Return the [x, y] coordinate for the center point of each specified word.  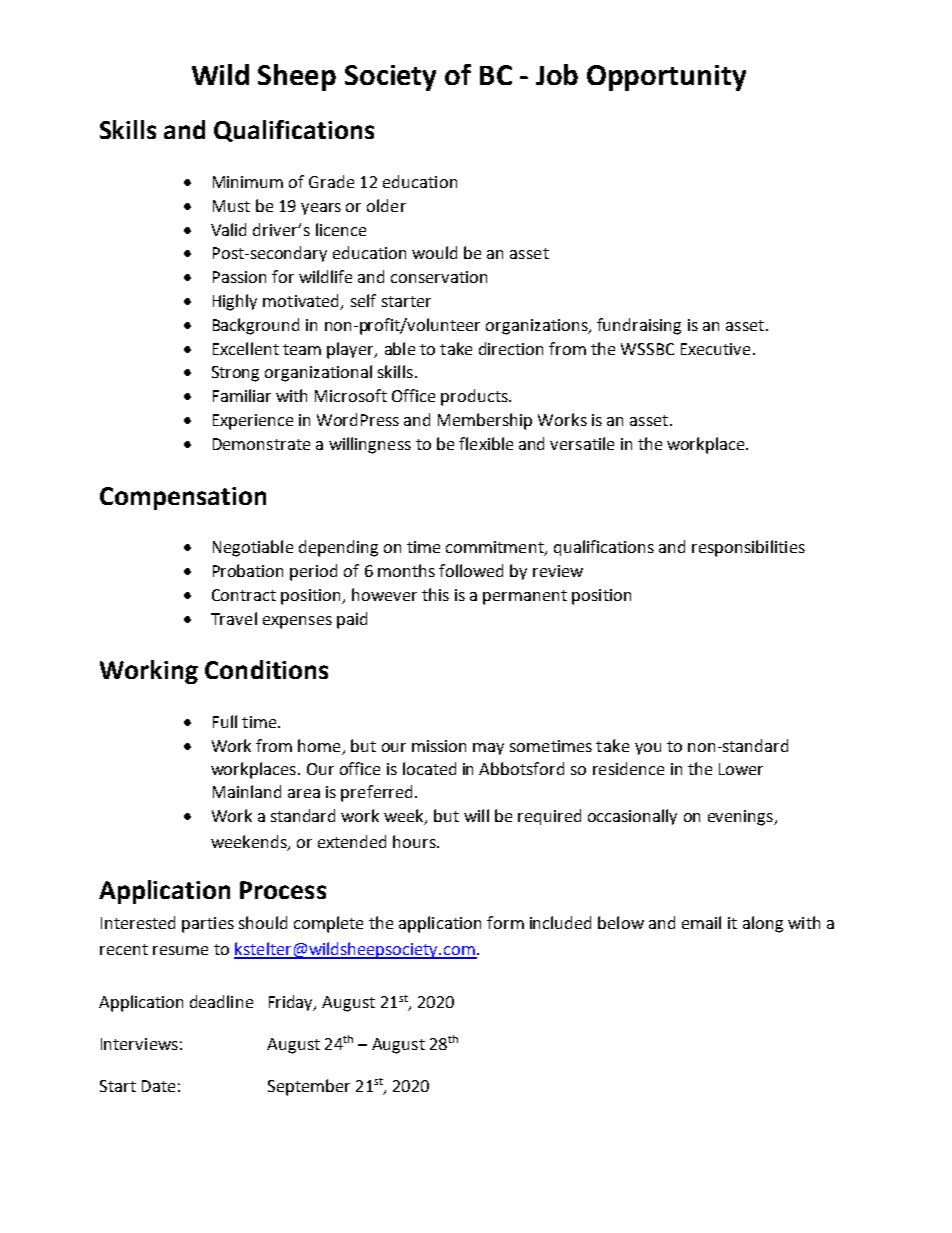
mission [439, 746]
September [309, 1087]
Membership [485, 421]
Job [557, 74]
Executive [715, 349]
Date [158, 1086]
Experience [253, 422]
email [701, 922]
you [648, 749]
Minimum [248, 182]
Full [225, 721]
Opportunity [666, 78]
